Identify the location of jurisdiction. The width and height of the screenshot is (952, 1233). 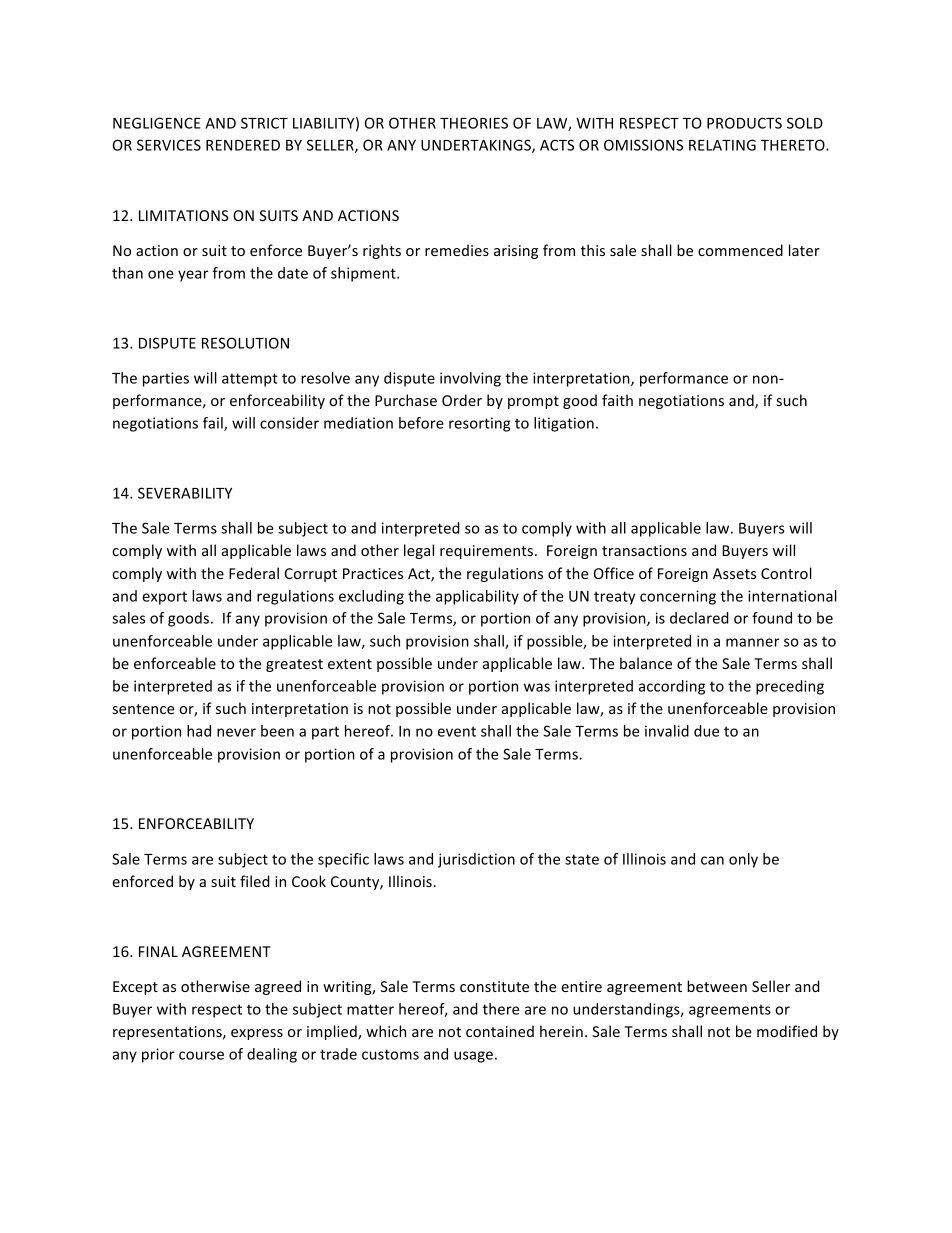
(476, 860).
